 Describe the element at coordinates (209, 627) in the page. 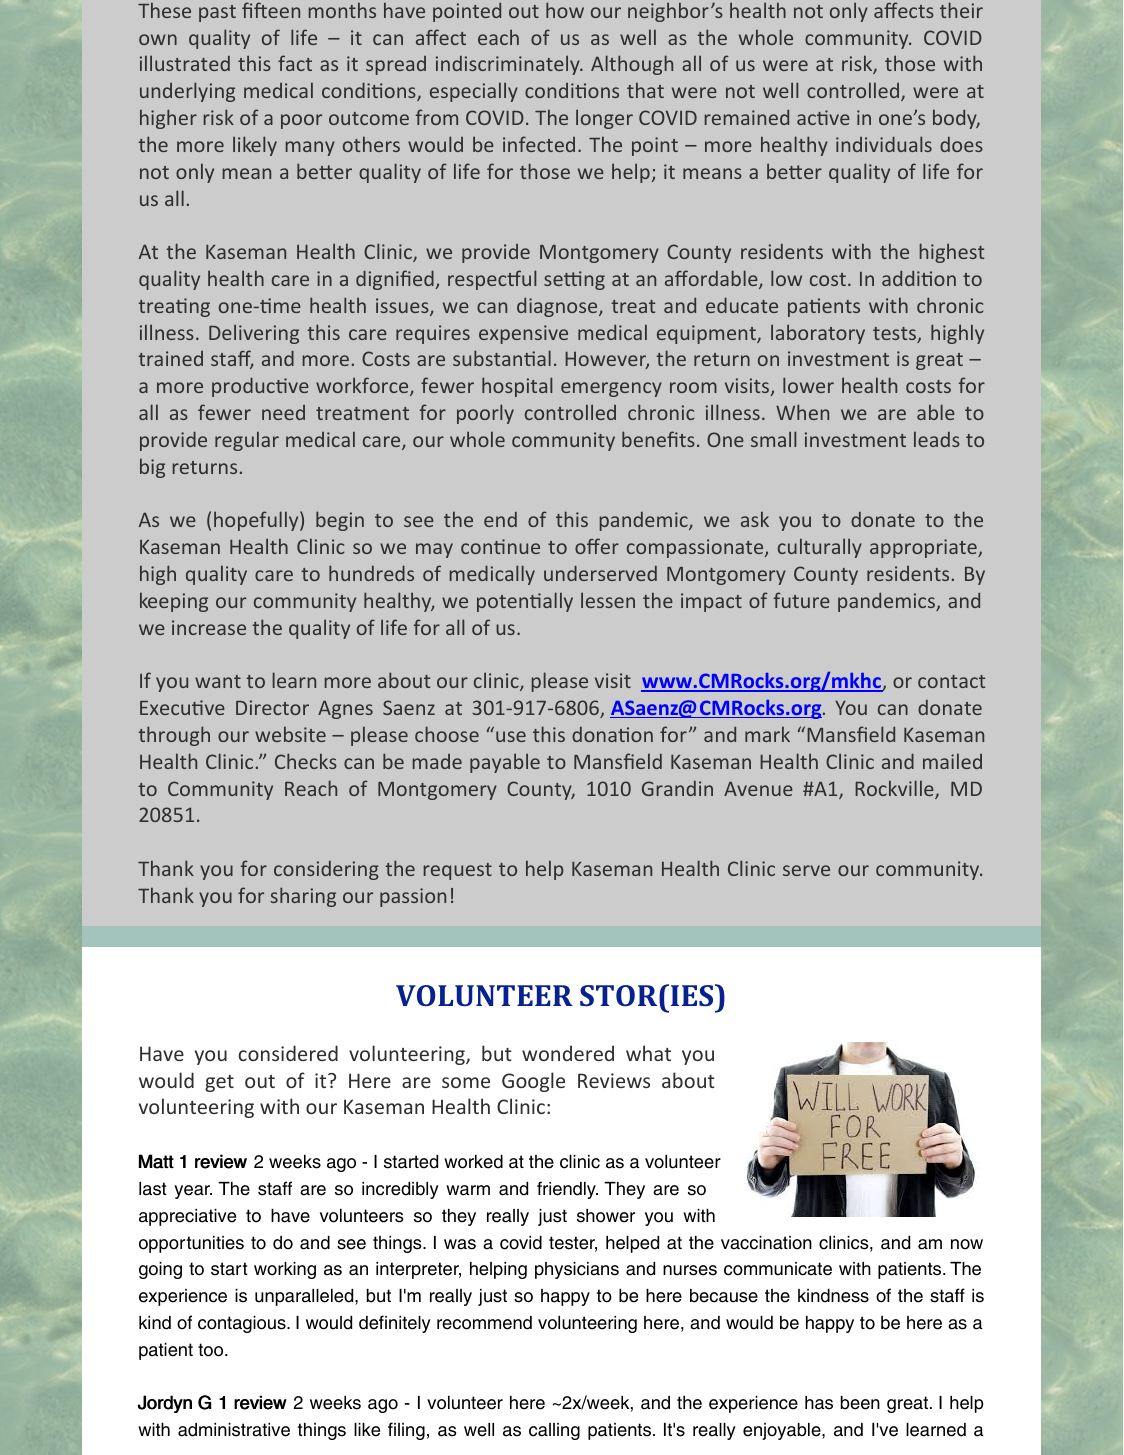

I see `increase` at that location.
